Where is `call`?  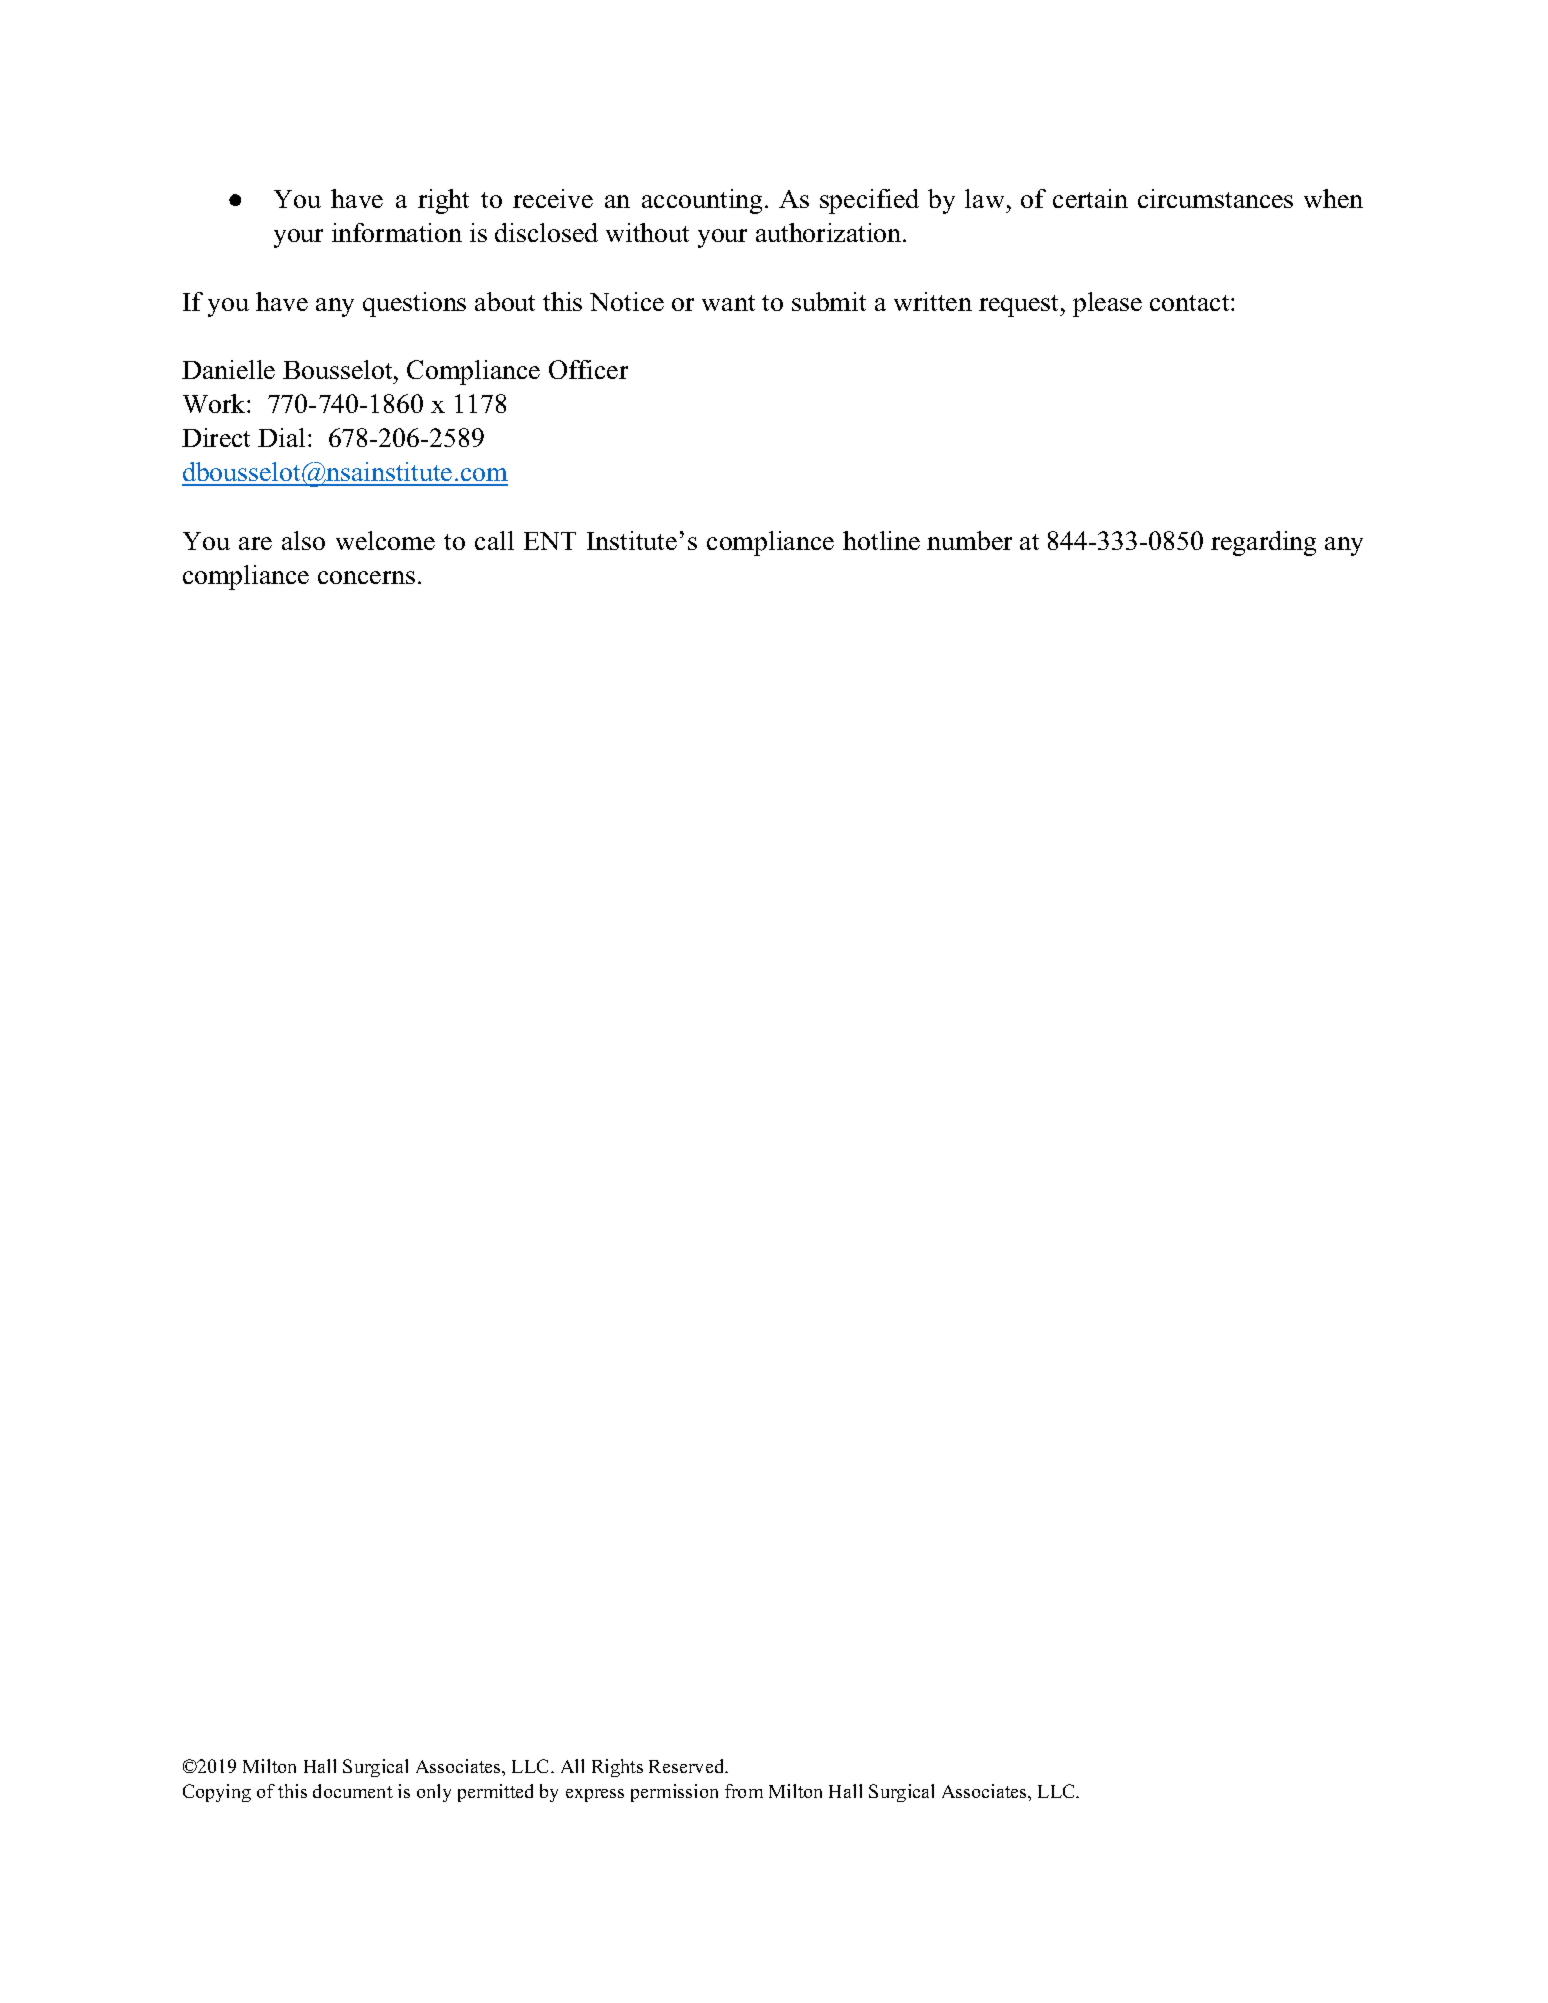
call is located at coordinates (494, 540).
